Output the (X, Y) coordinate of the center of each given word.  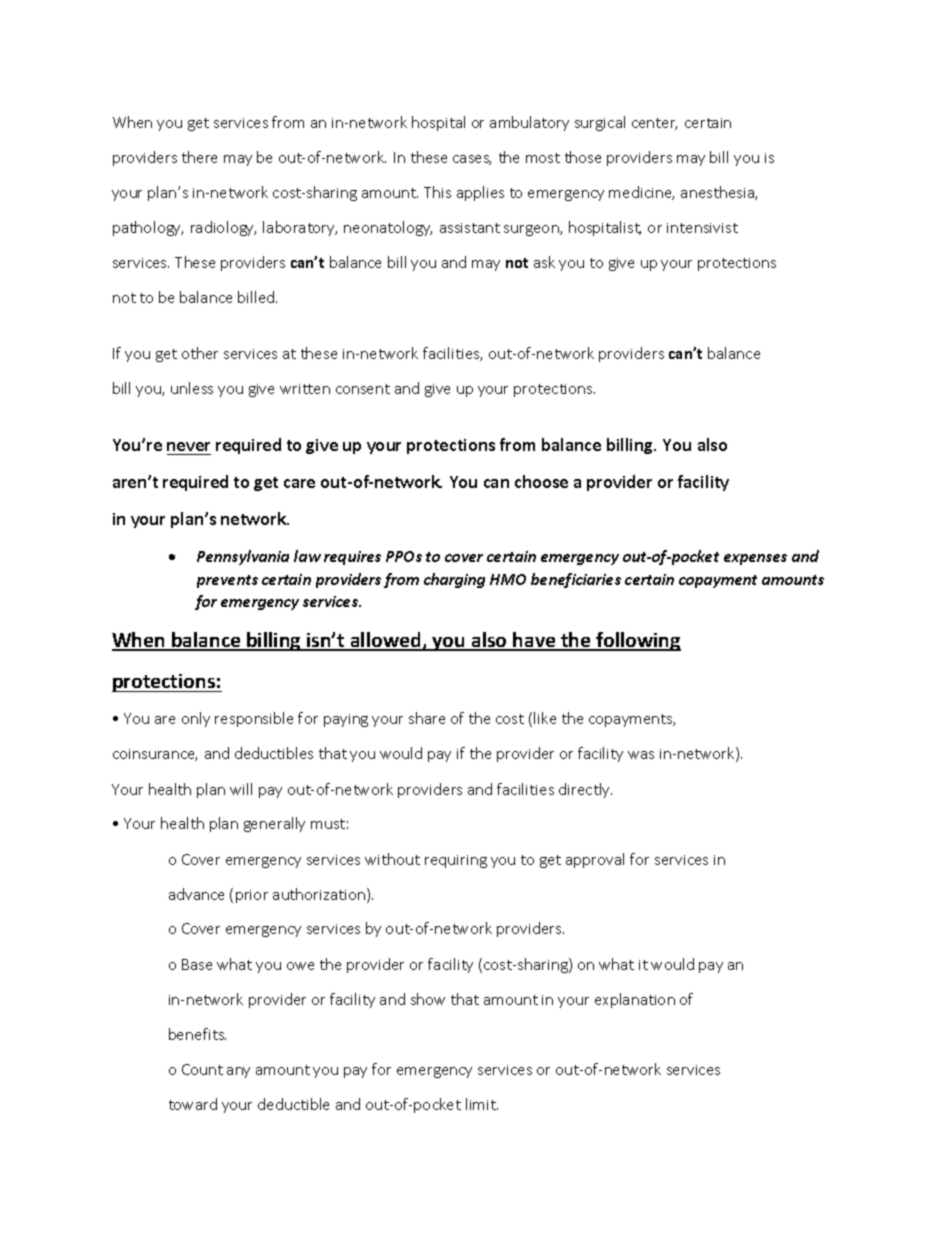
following (637, 641)
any (238, 1072)
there (199, 157)
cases (472, 160)
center (654, 124)
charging (454, 580)
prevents (227, 581)
